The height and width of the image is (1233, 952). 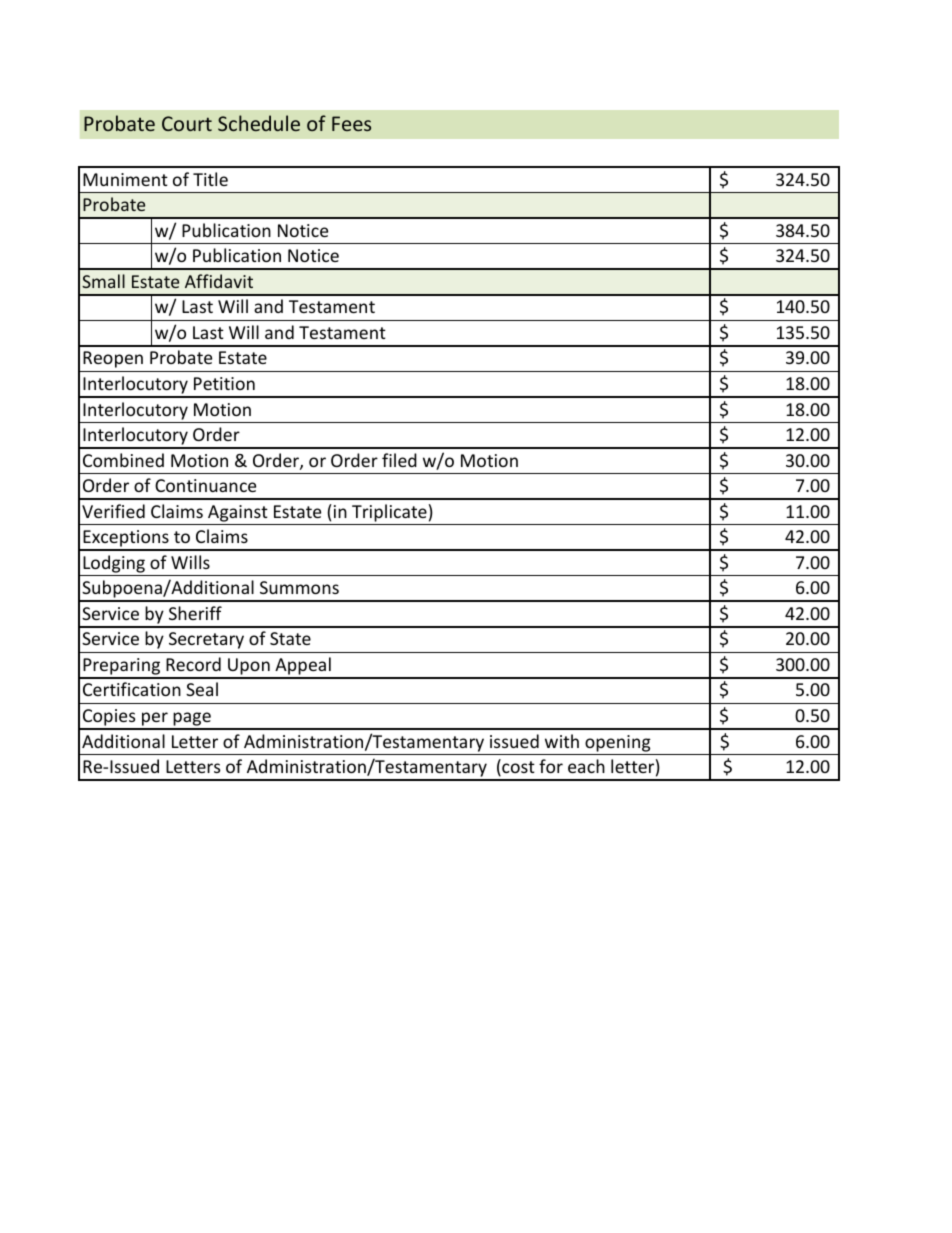 I want to click on Schedule, so click(x=259, y=123).
